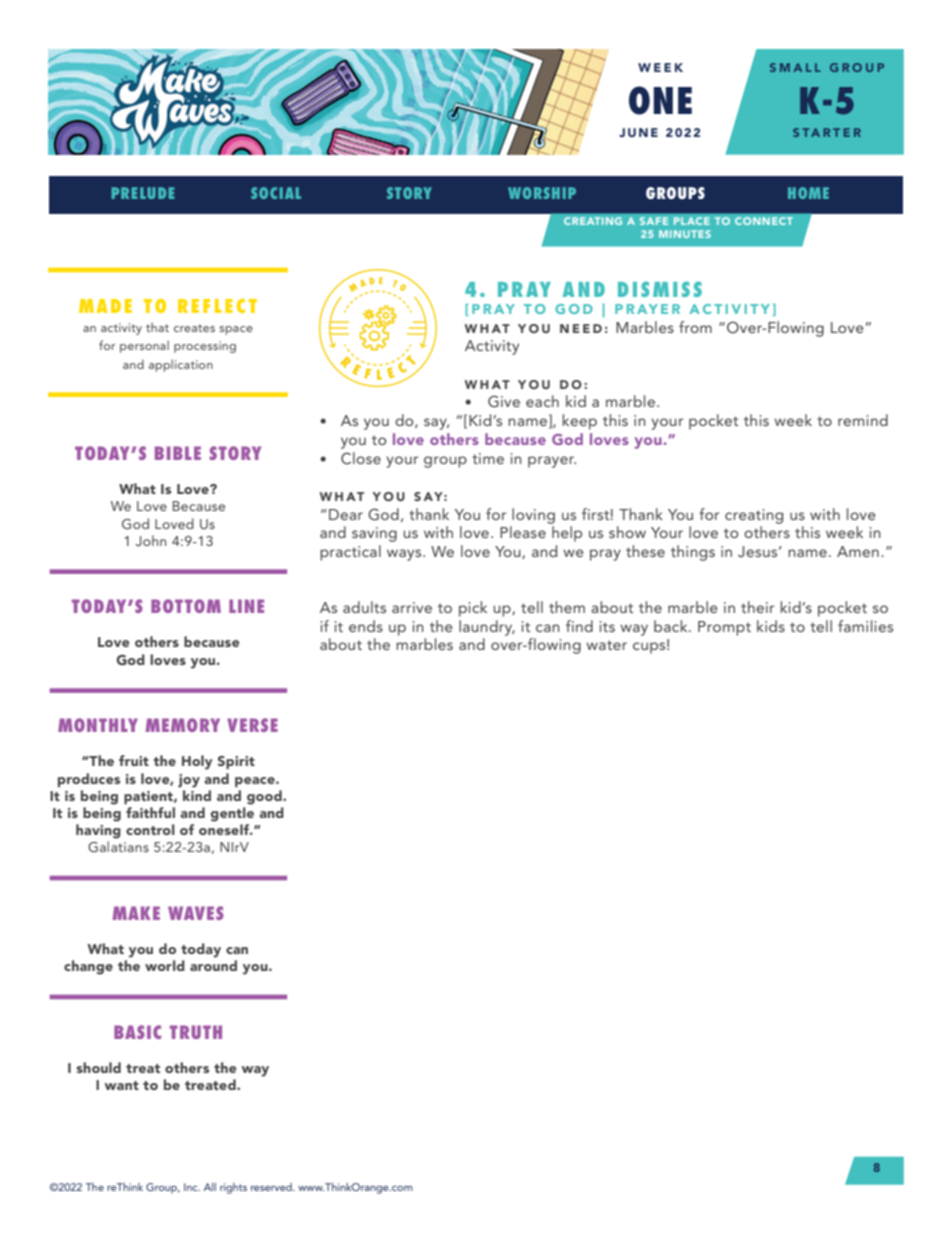 The width and height of the screenshot is (952, 1233). Describe the element at coordinates (795, 67) in the screenshot. I see `SMALL` at that location.
